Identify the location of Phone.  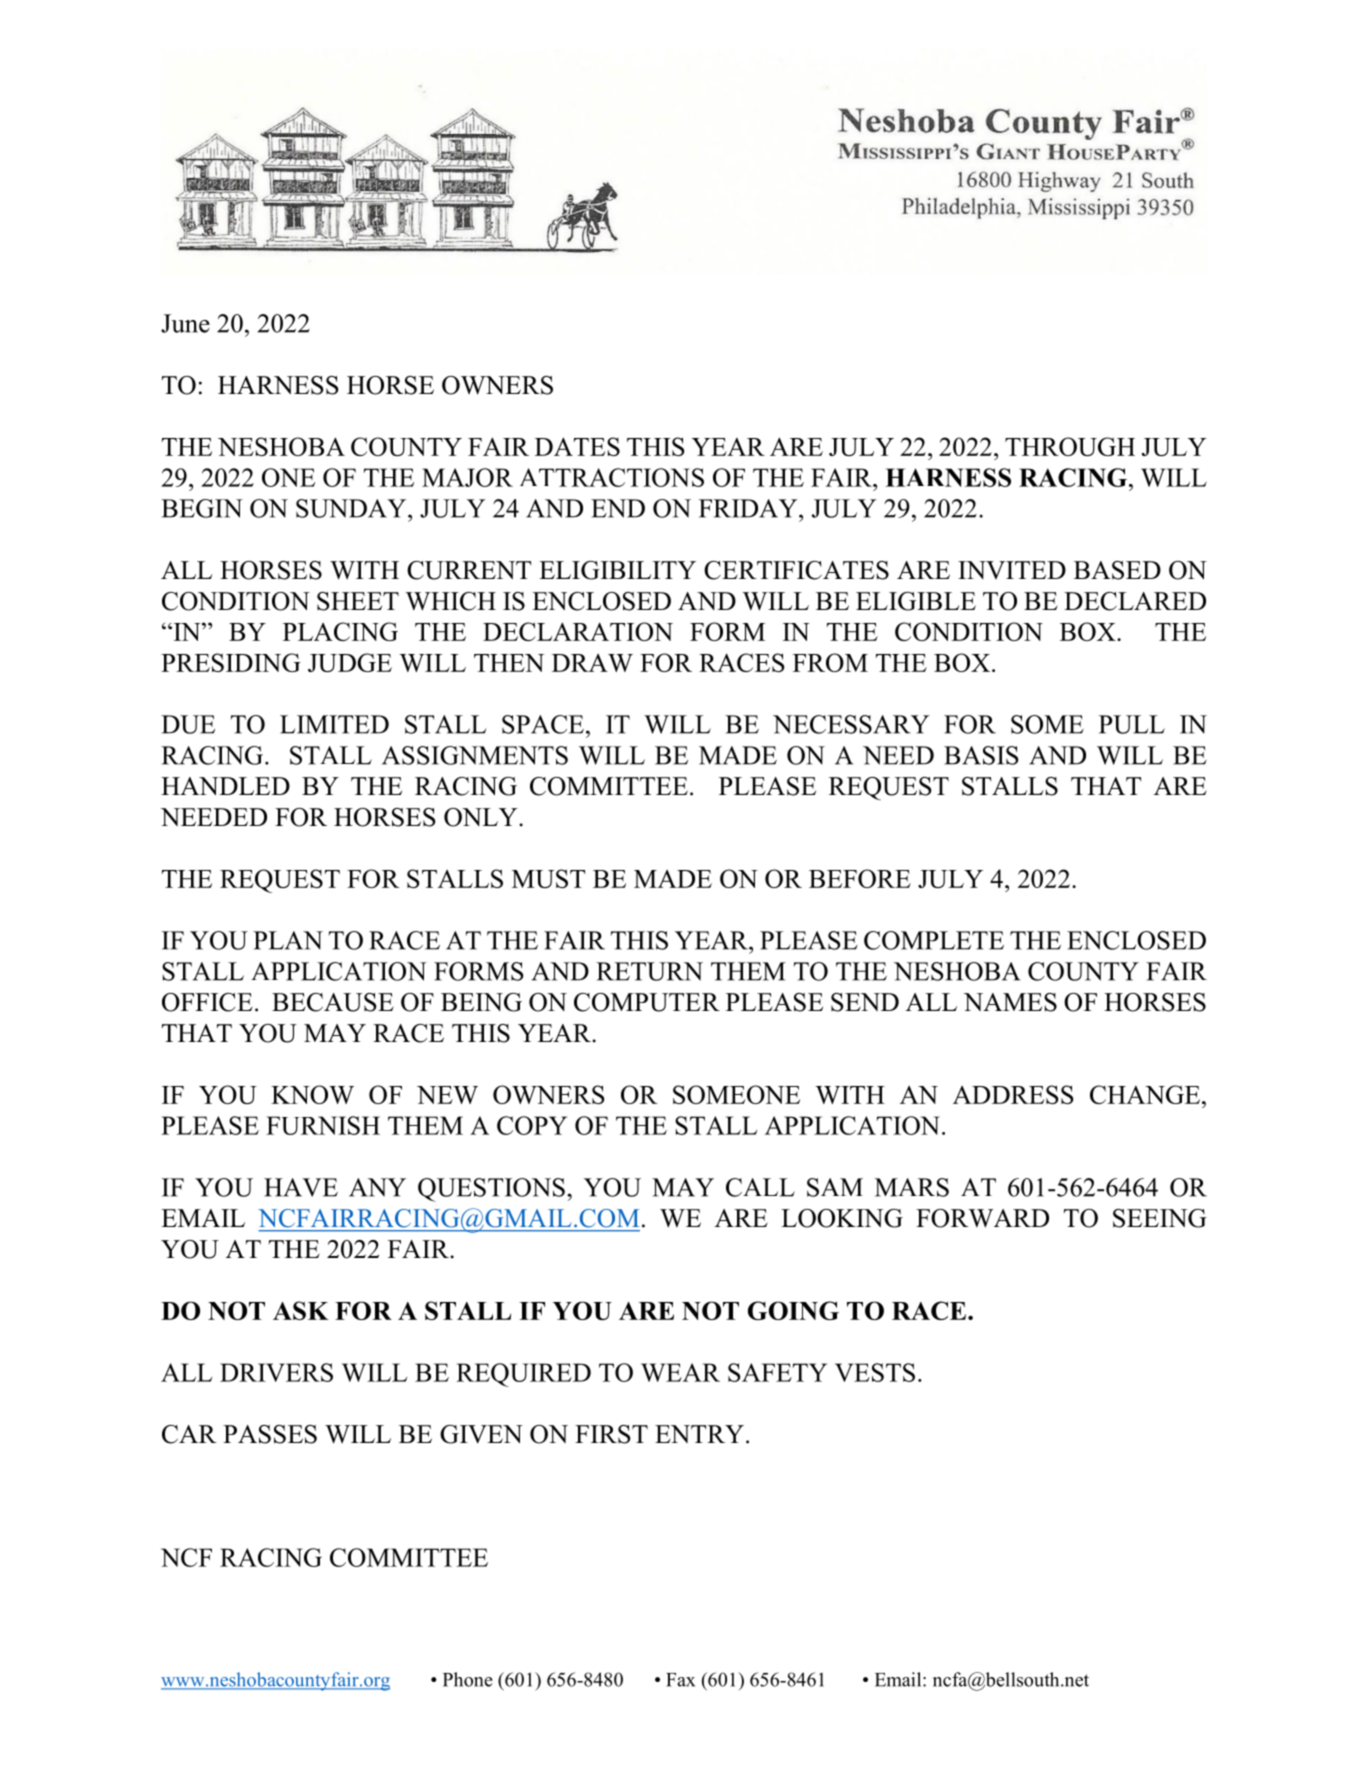
(468, 1679).
